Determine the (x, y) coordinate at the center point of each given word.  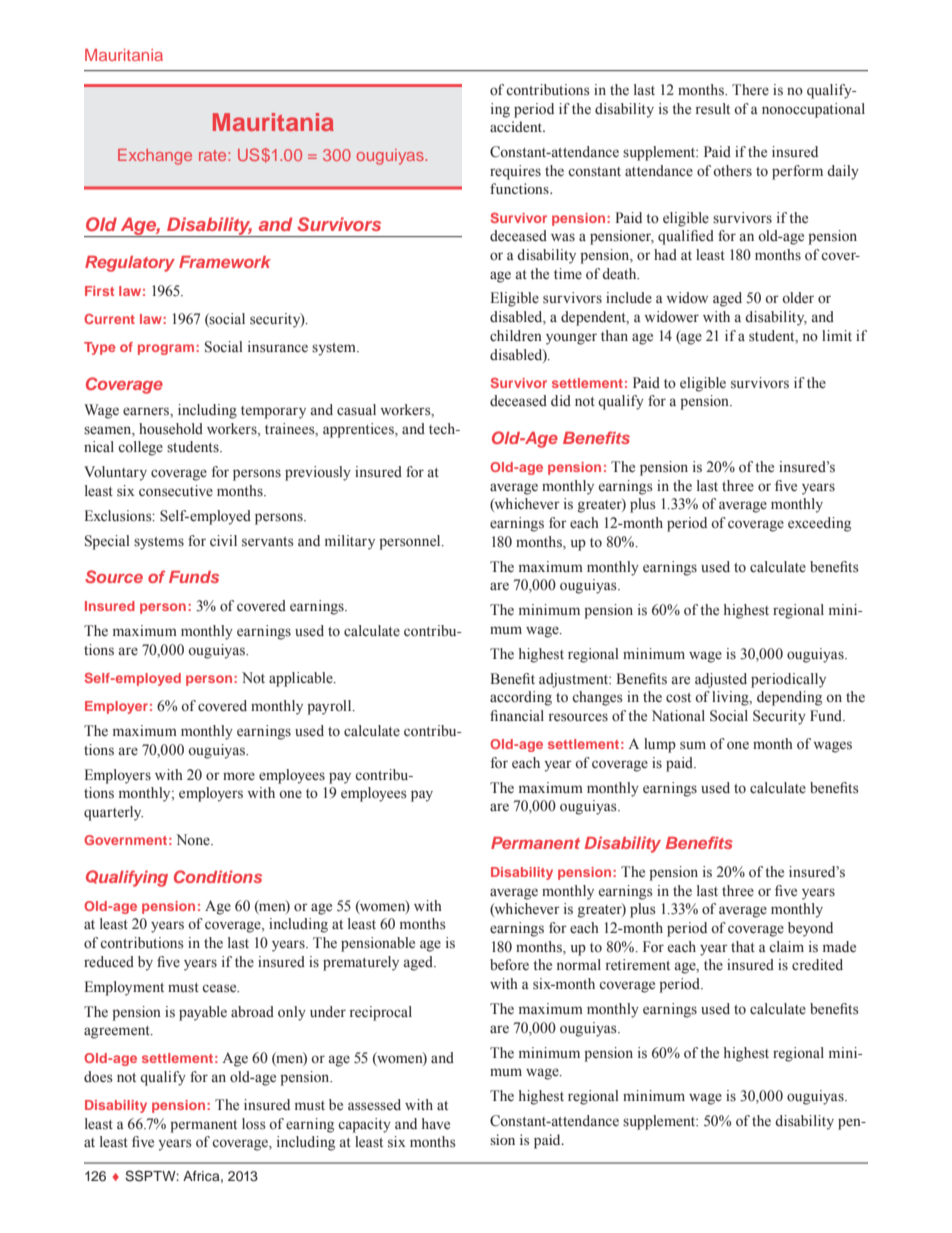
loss (254, 1124)
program (166, 349)
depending (789, 698)
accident (517, 126)
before (509, 965)
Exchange (155, 157)
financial (517, 715)
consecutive (176, 491)
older (798, 298)
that (743, 946)
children (516, 336)
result (713, 109)
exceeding (819, 524)
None (194, 840)
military (350, 542)
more (239, 776)
